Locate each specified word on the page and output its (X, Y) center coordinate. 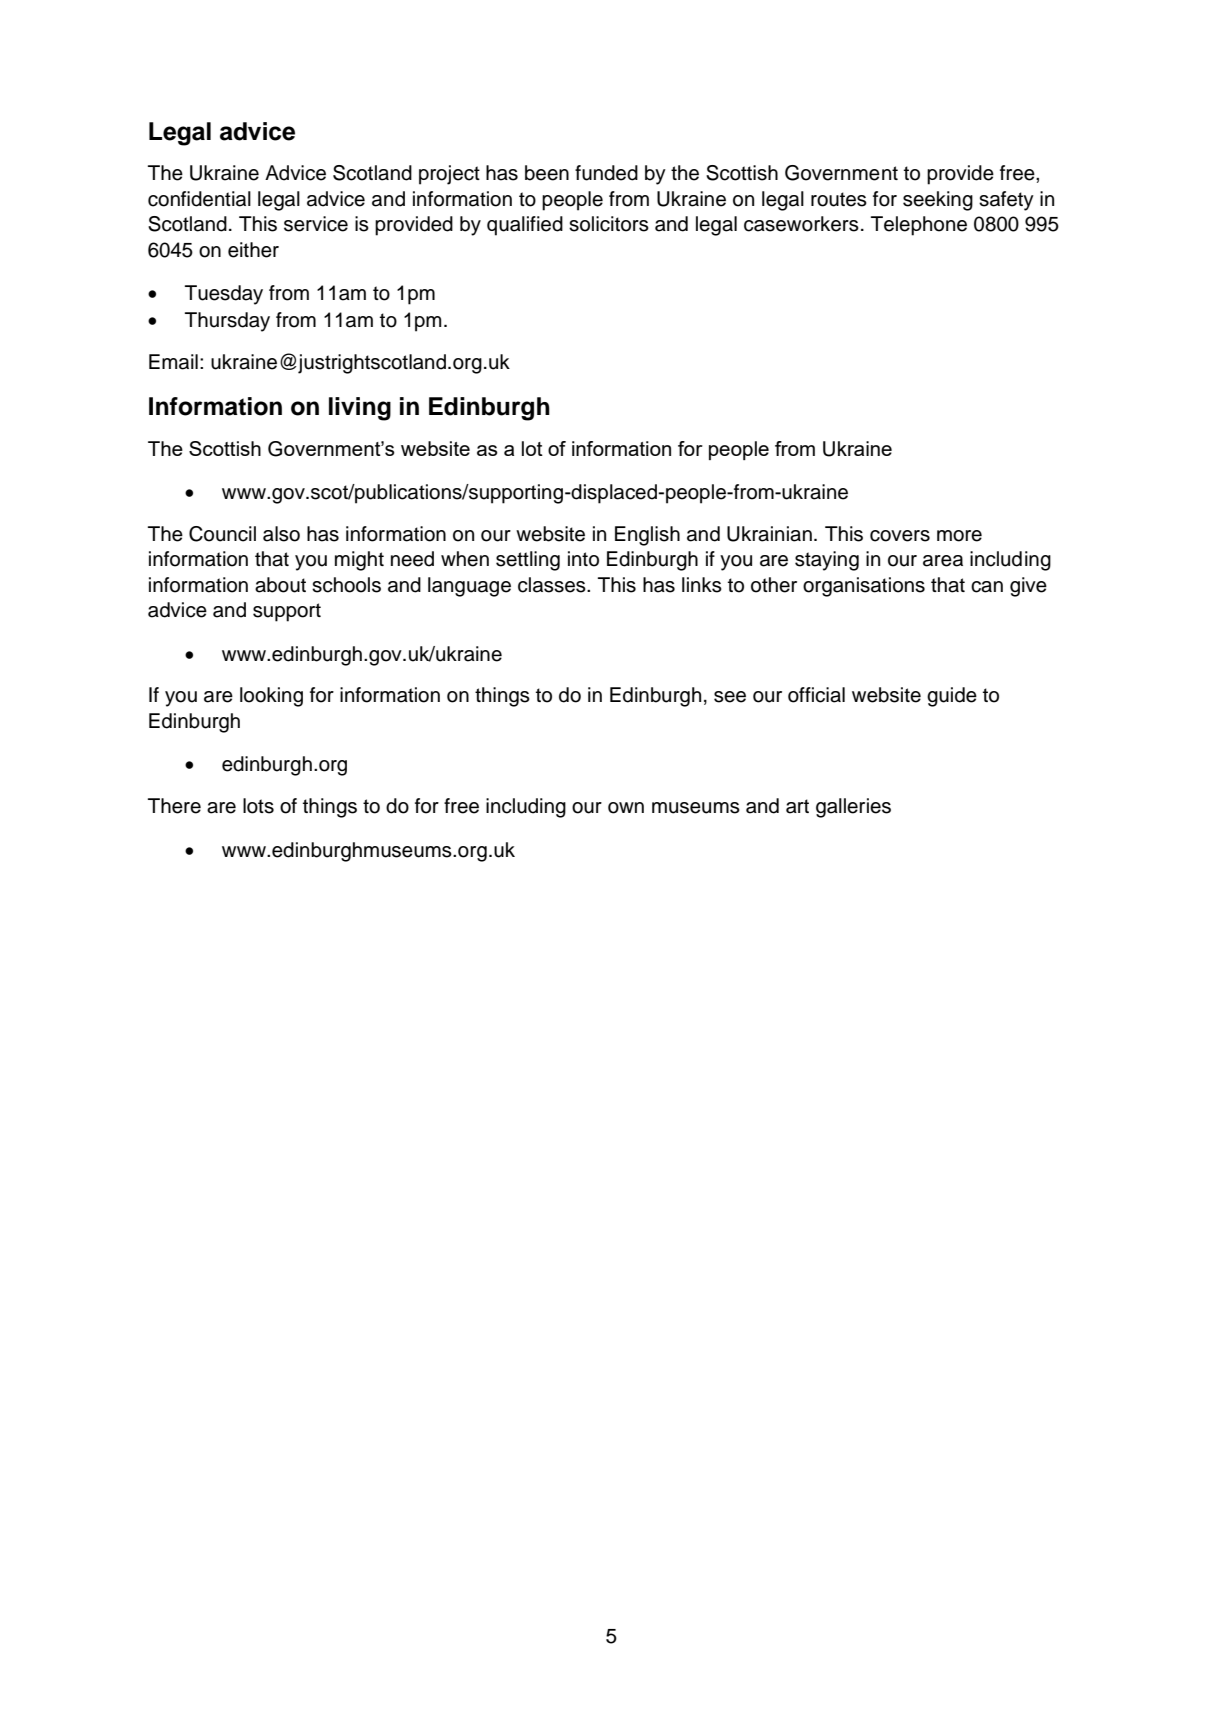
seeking (938, 201)
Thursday (227, 322)
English (647, 536)
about (280, 585)
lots (258, 806)
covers (900, 536)
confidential (199, 199)
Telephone (919, 226)
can (987, 587)
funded (606, 173)
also (281, 534)
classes (553, 585)
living (360, 409)
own (626, 808)
